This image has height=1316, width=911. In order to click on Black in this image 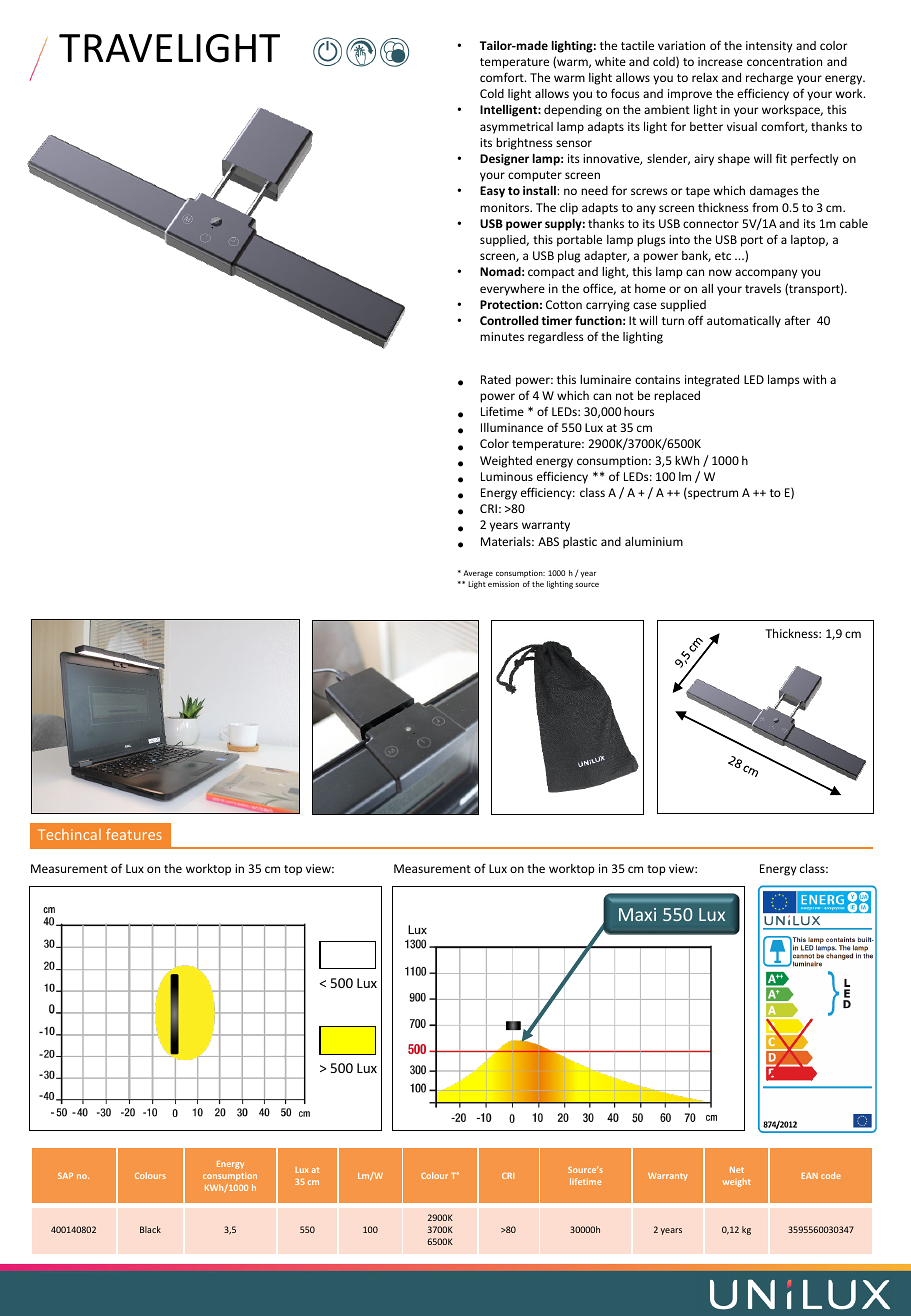, I will do `click(150, 1229)`.
